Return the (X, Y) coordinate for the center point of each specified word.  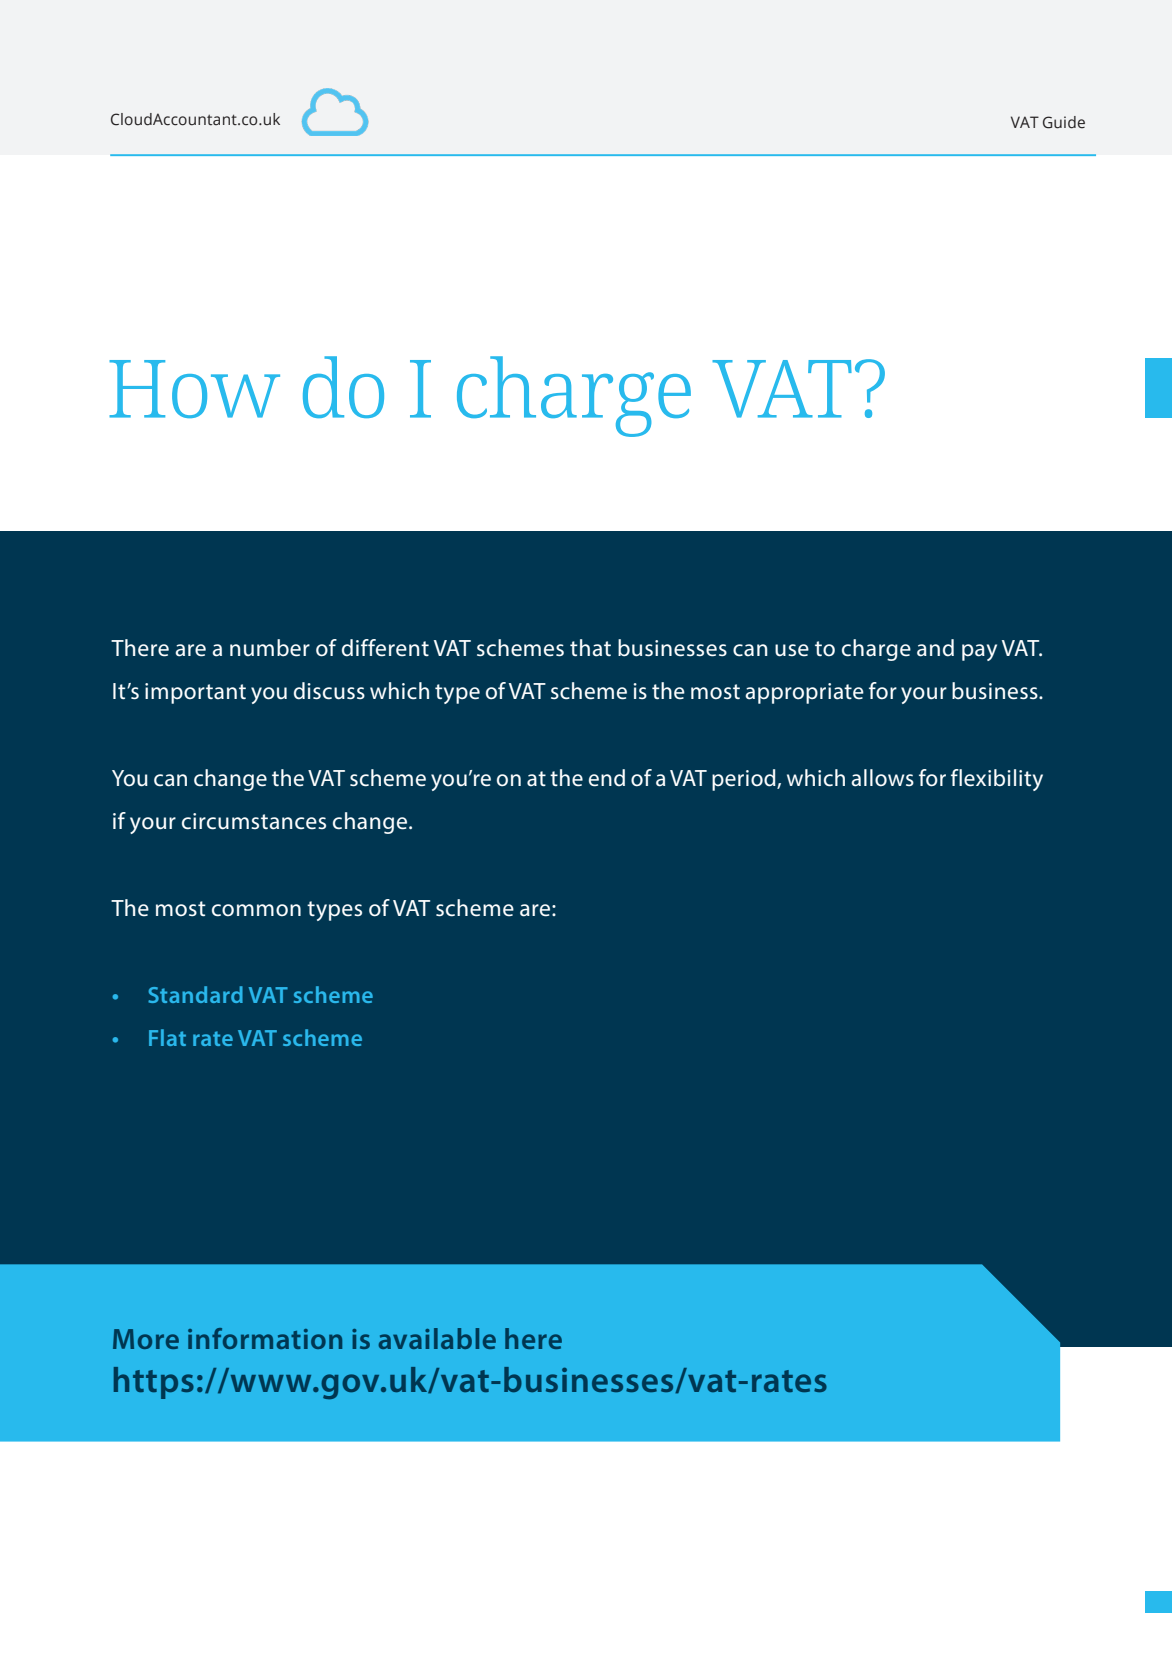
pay (979, 652)
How (194, 389)
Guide (1064, 122)
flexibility (997, 780)
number (270, 648)
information (265, 1338)
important (195, 693)
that (590, 648)
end (607, 778)
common (256, 910)
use (792, 650)
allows (882, 778)
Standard (195, 994)
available (437, 1338)
